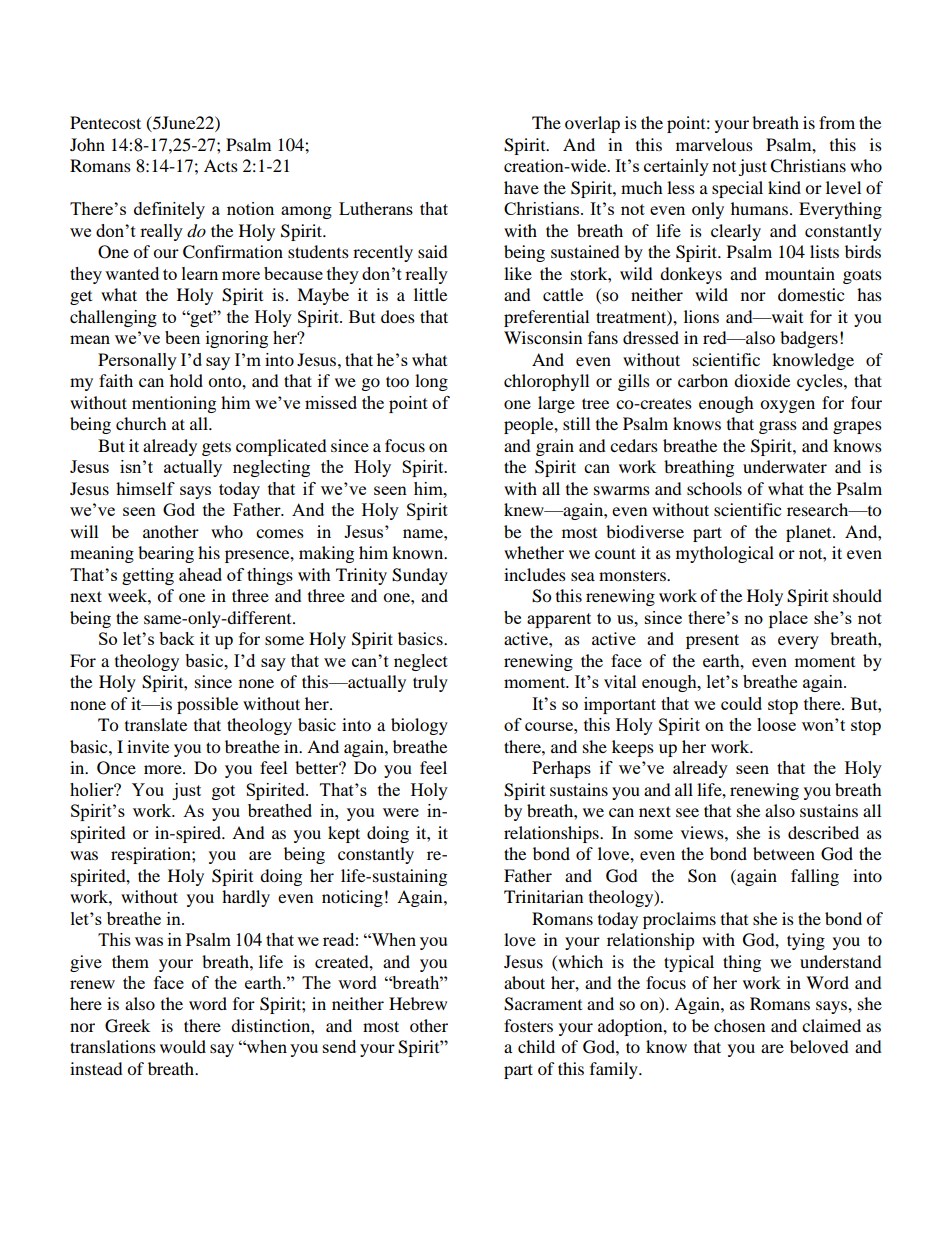 This screenshot has width=952, height=1233. I want to click on fosters, so click(528, 1025).
